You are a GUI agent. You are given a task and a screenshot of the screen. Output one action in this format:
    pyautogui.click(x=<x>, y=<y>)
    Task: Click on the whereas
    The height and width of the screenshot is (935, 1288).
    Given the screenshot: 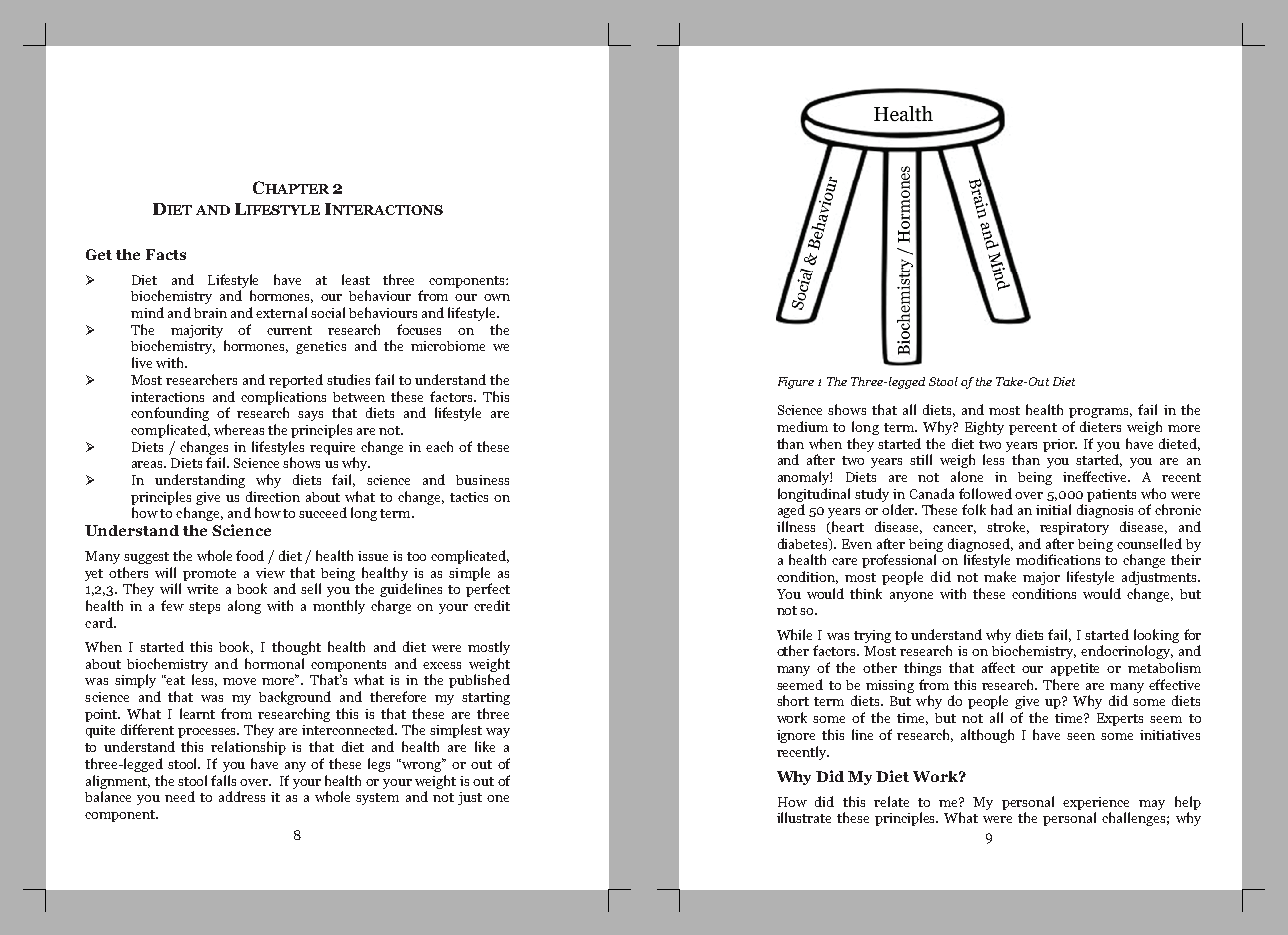 What is the action you would take?
    pyautogui.click(x=239, y=429)
